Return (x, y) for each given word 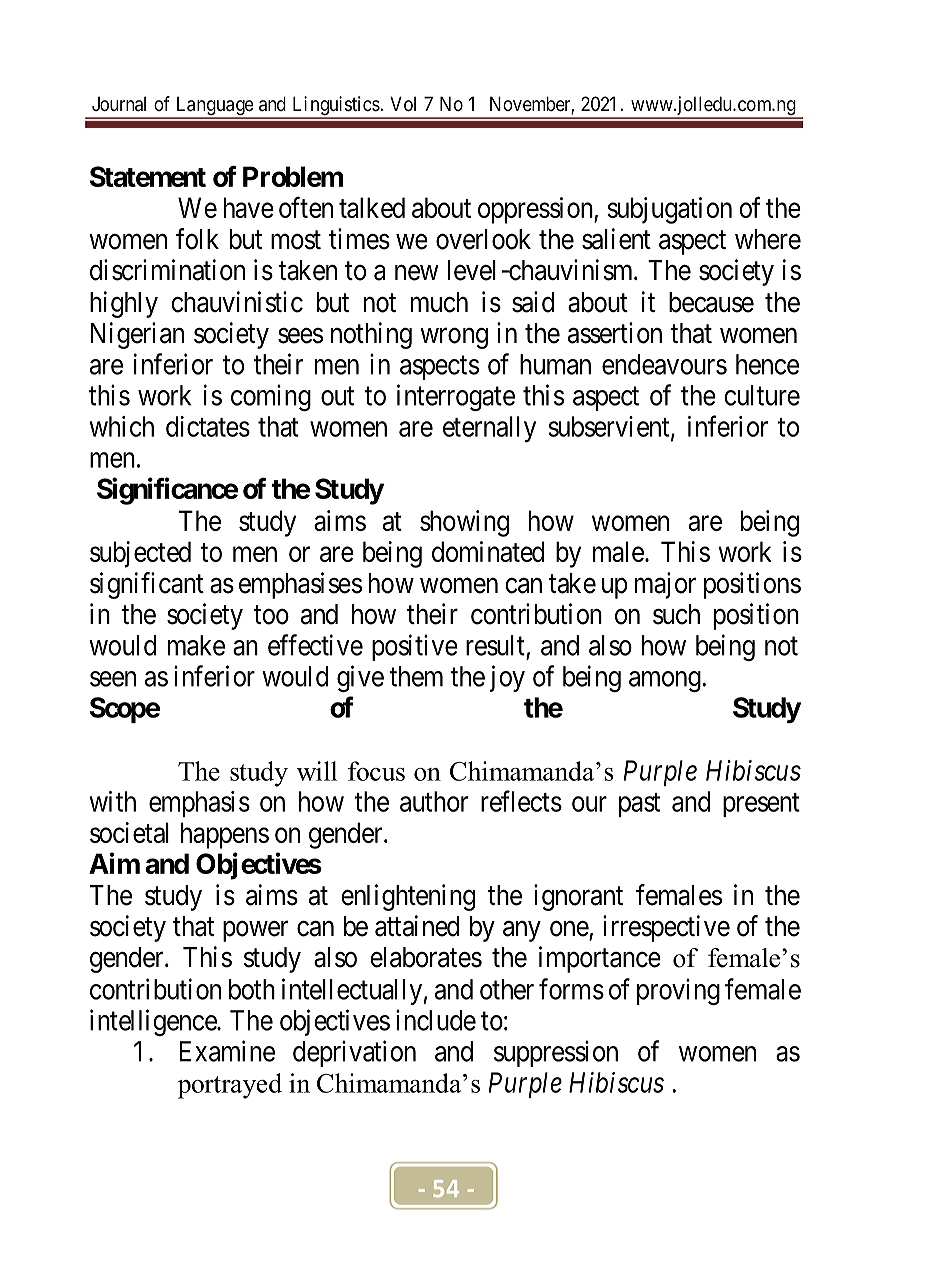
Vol (403, 103)
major (665, 585)
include (436, 1020)
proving (678, 991)
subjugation (669, 210)
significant (147, 585)
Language (214, 107)
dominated (488, 551)
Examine (227, 1051)
